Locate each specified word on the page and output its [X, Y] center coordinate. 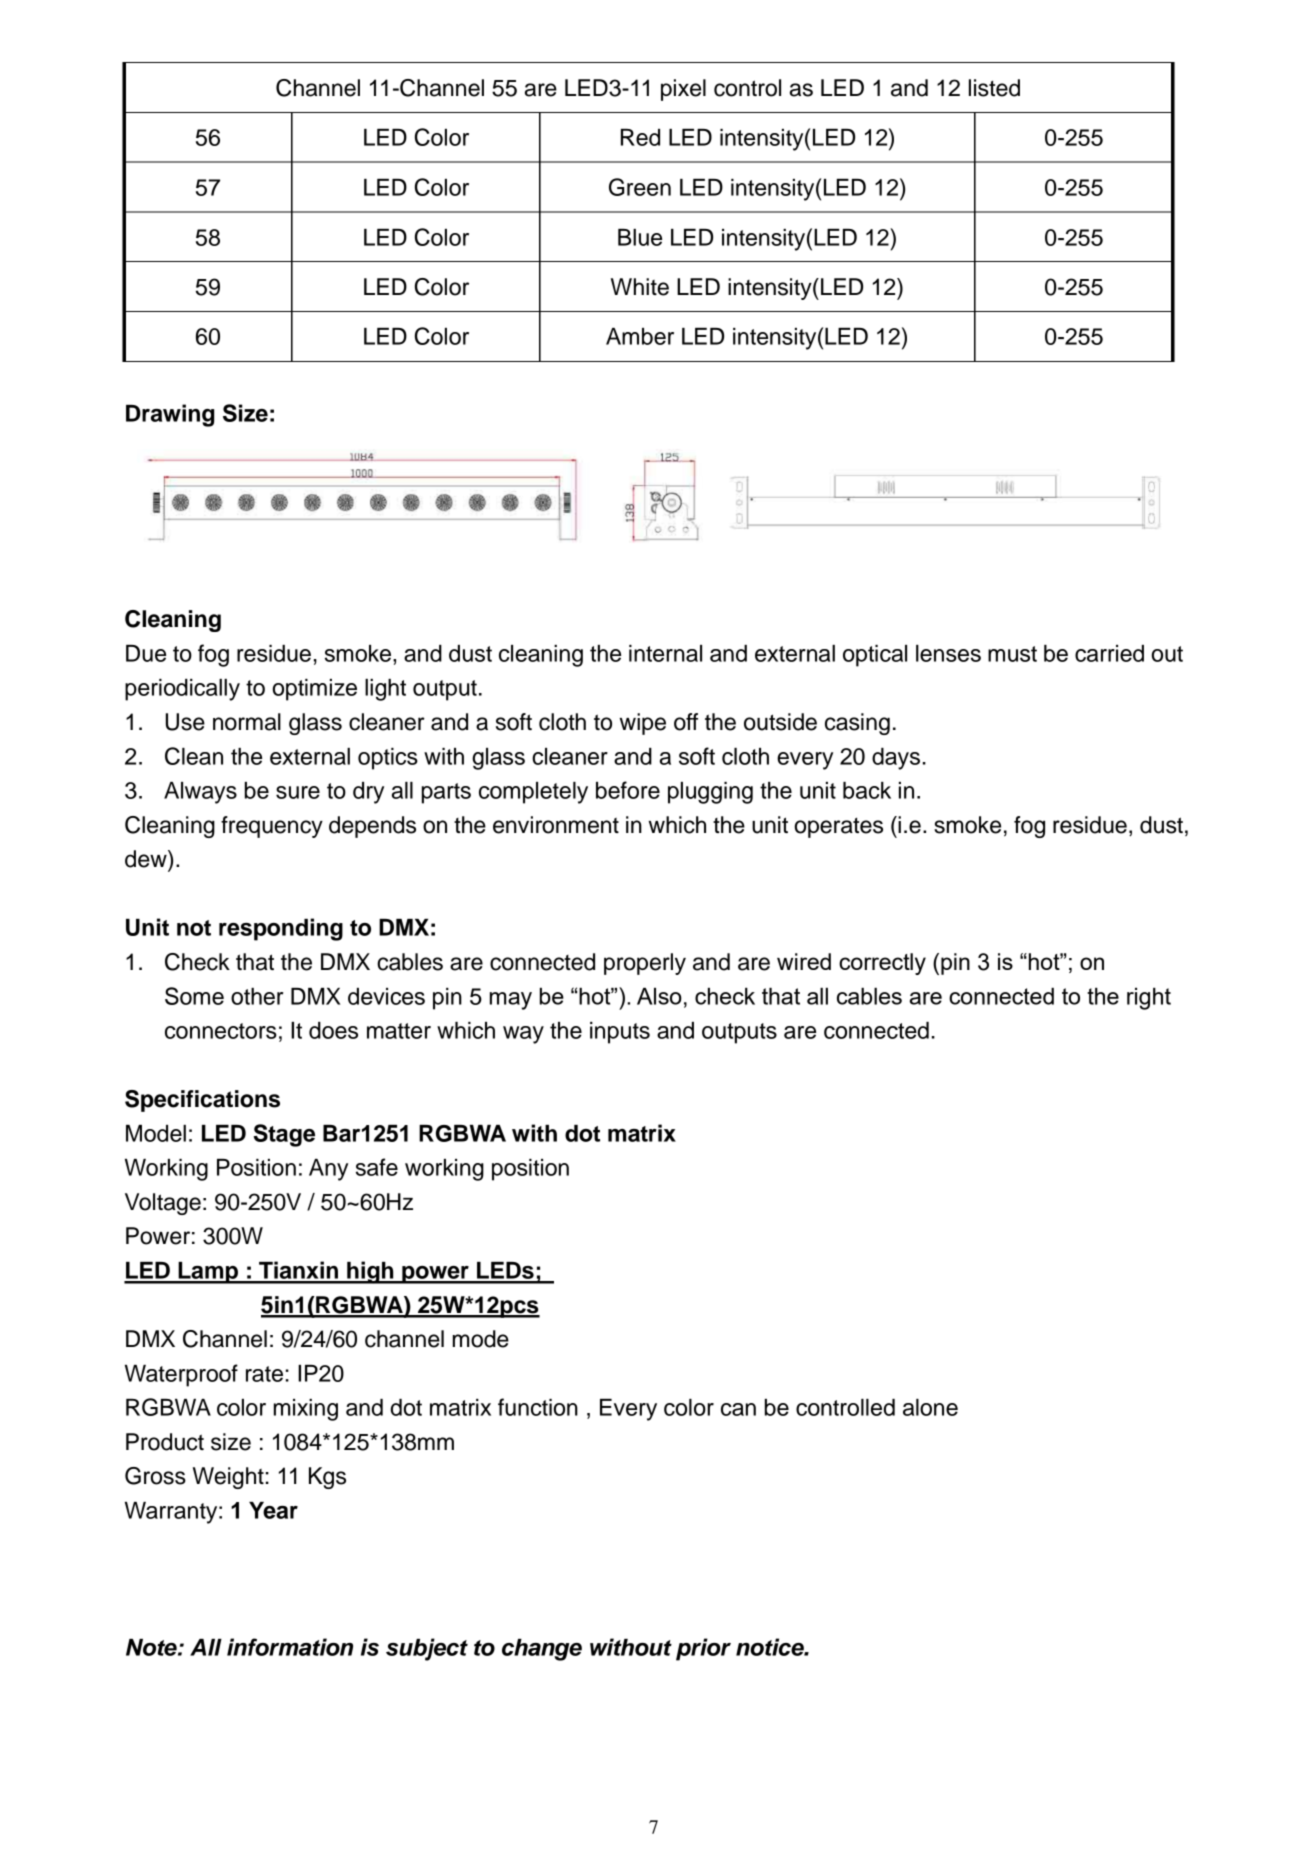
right [1149, 998]
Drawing [170, 415]
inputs [620, 1033]
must [1012, 654]
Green [640, 187]
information [290, 1647]
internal [665, 653]
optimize [314, 690]
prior [703, 1649]
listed [994, 88]
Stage [284, 1135]
